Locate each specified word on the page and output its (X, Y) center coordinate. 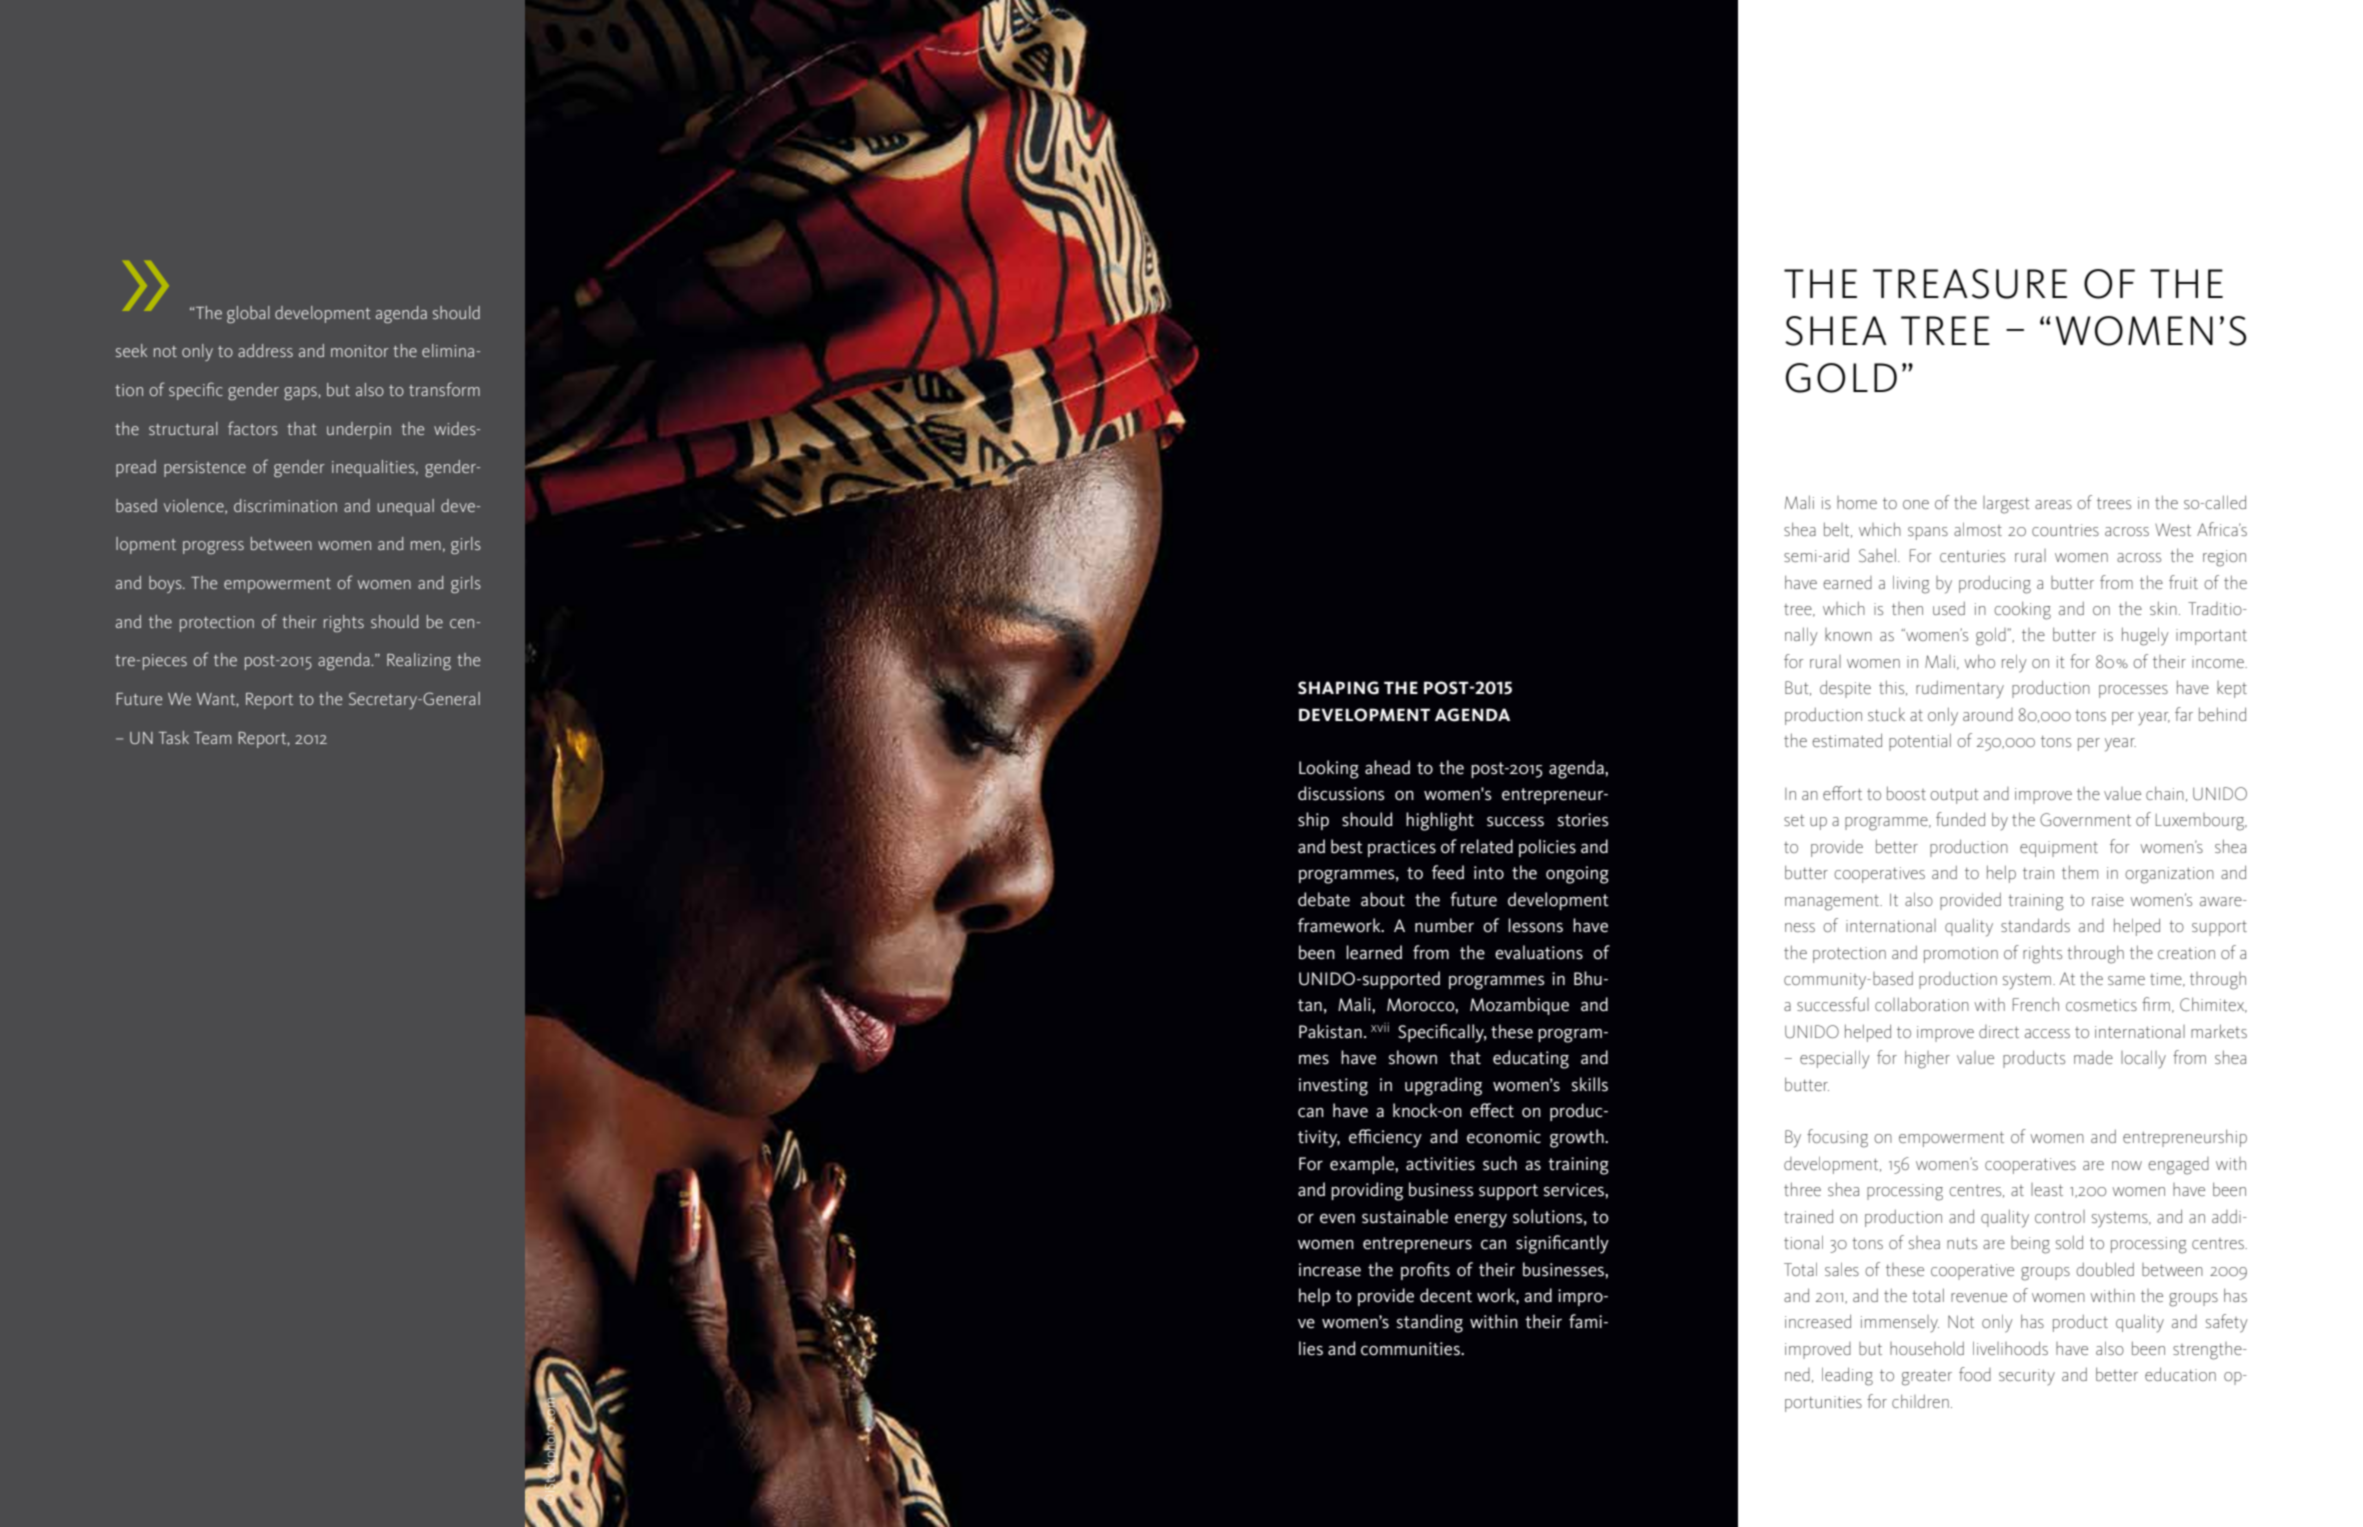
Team (212, 738)
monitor (360, 351)
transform (444, 389)
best (1347, 846)
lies (1311, 1348)
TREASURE (1970, 284)
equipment (2059, 849)
